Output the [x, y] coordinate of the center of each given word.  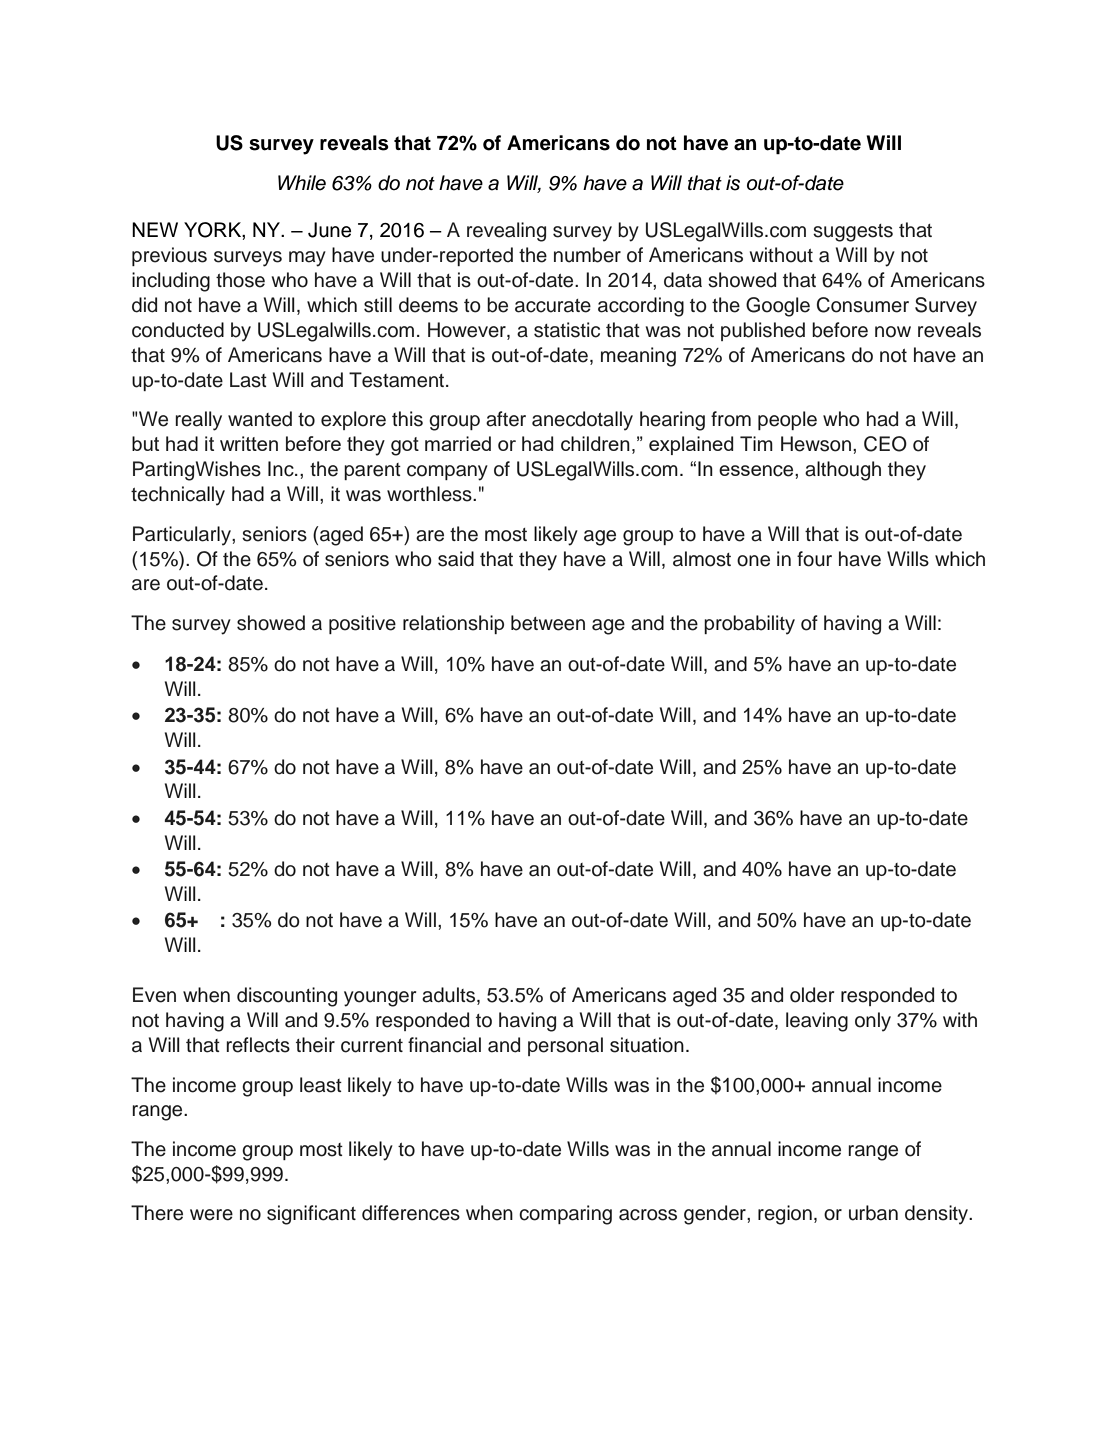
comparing [565, 1215]
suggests [853, 233]
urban [873, 1213]
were [211, 1215]
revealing [506, 232]
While [302, 183]
